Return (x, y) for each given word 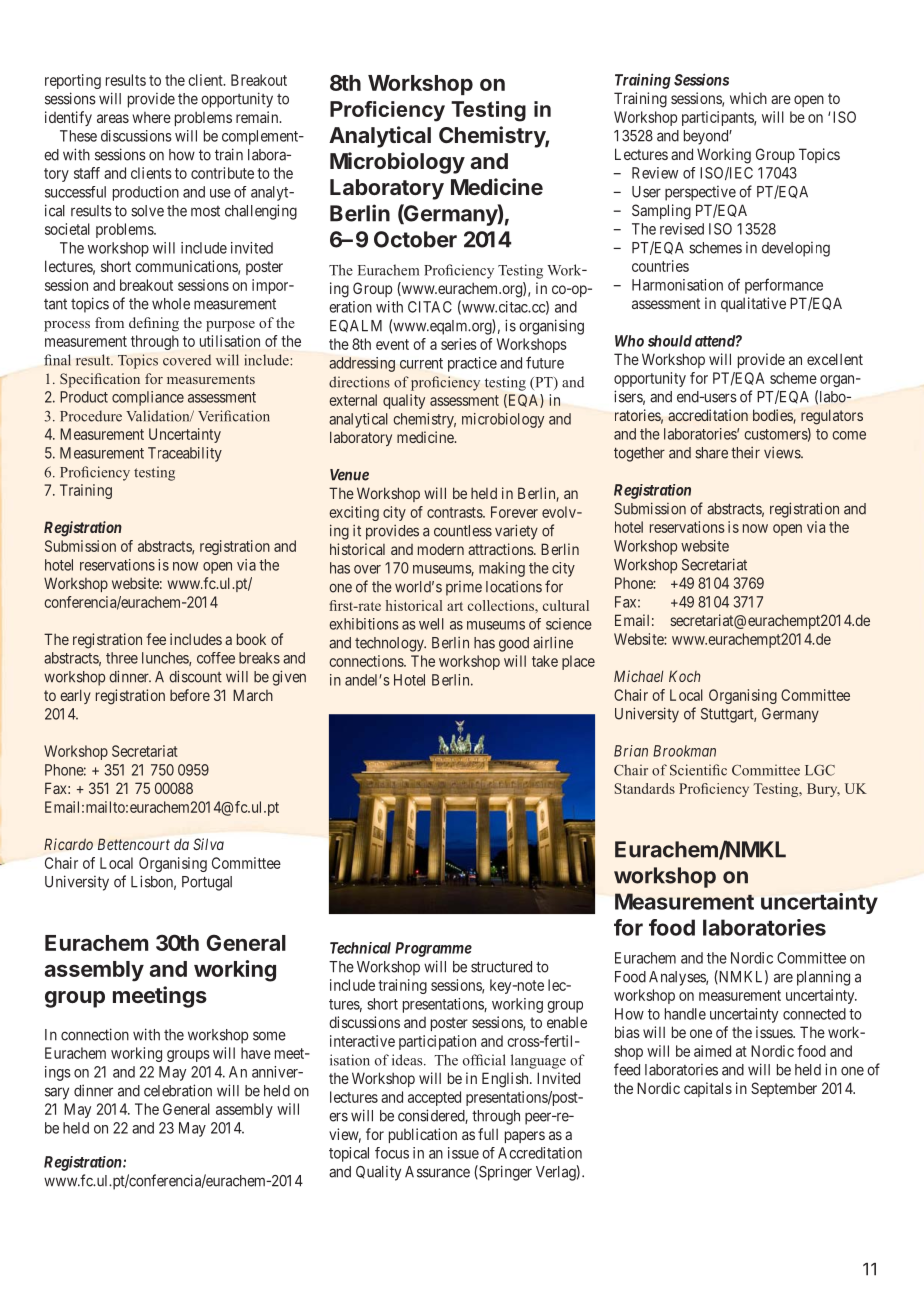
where (151, 117)
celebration (178, 1090)
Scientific (698, 770)
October (415, 239)
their (745, 452)
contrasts (455, 512)
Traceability (185, 454)
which (748, 98)
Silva (208, 844)
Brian (631, 751)
